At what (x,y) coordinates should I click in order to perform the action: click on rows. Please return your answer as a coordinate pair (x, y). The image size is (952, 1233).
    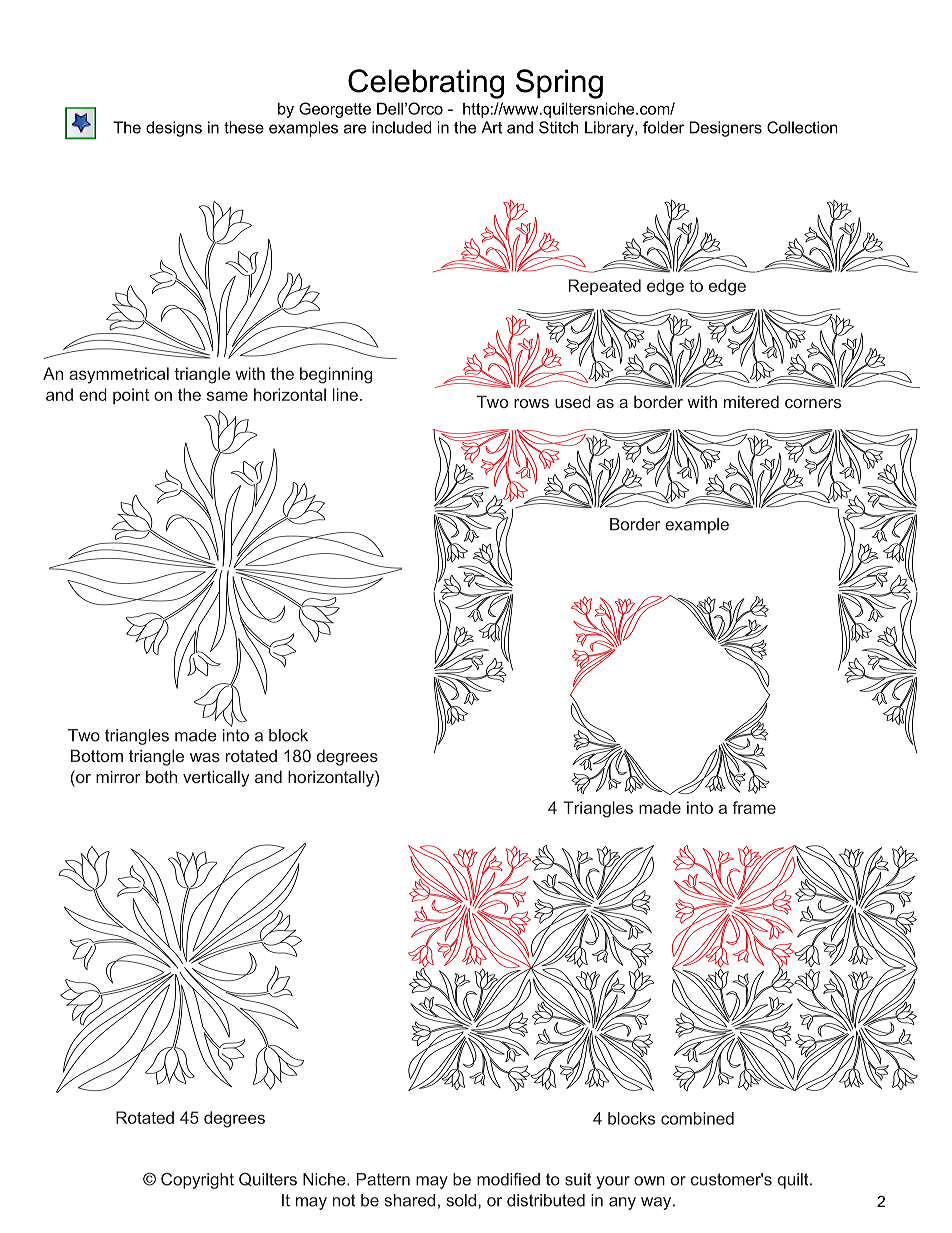
    Looking at the image, I should click on (531, 403).
